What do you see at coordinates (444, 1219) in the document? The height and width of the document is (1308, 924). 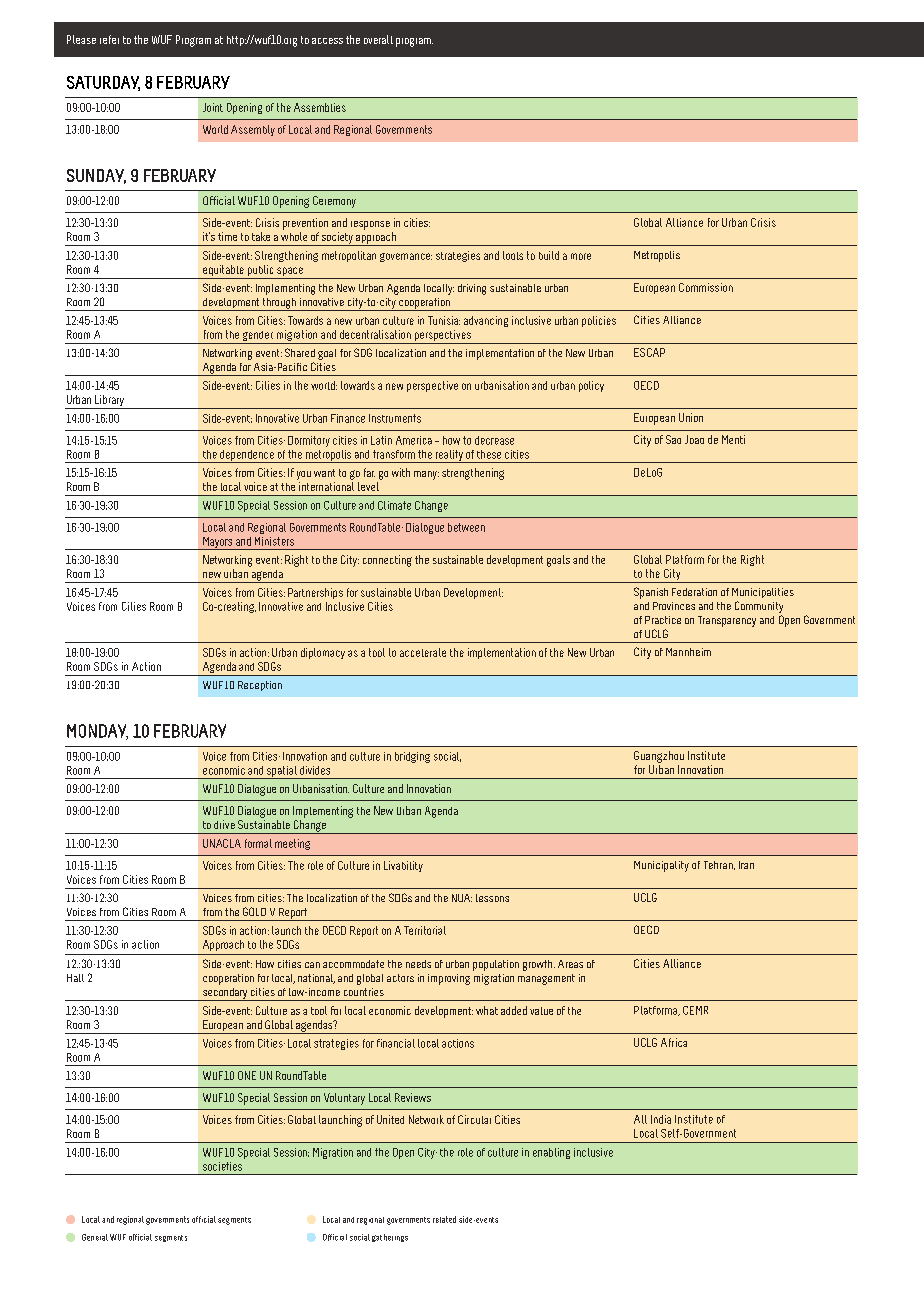 I see `related` at bounding box center [444, 1219].
